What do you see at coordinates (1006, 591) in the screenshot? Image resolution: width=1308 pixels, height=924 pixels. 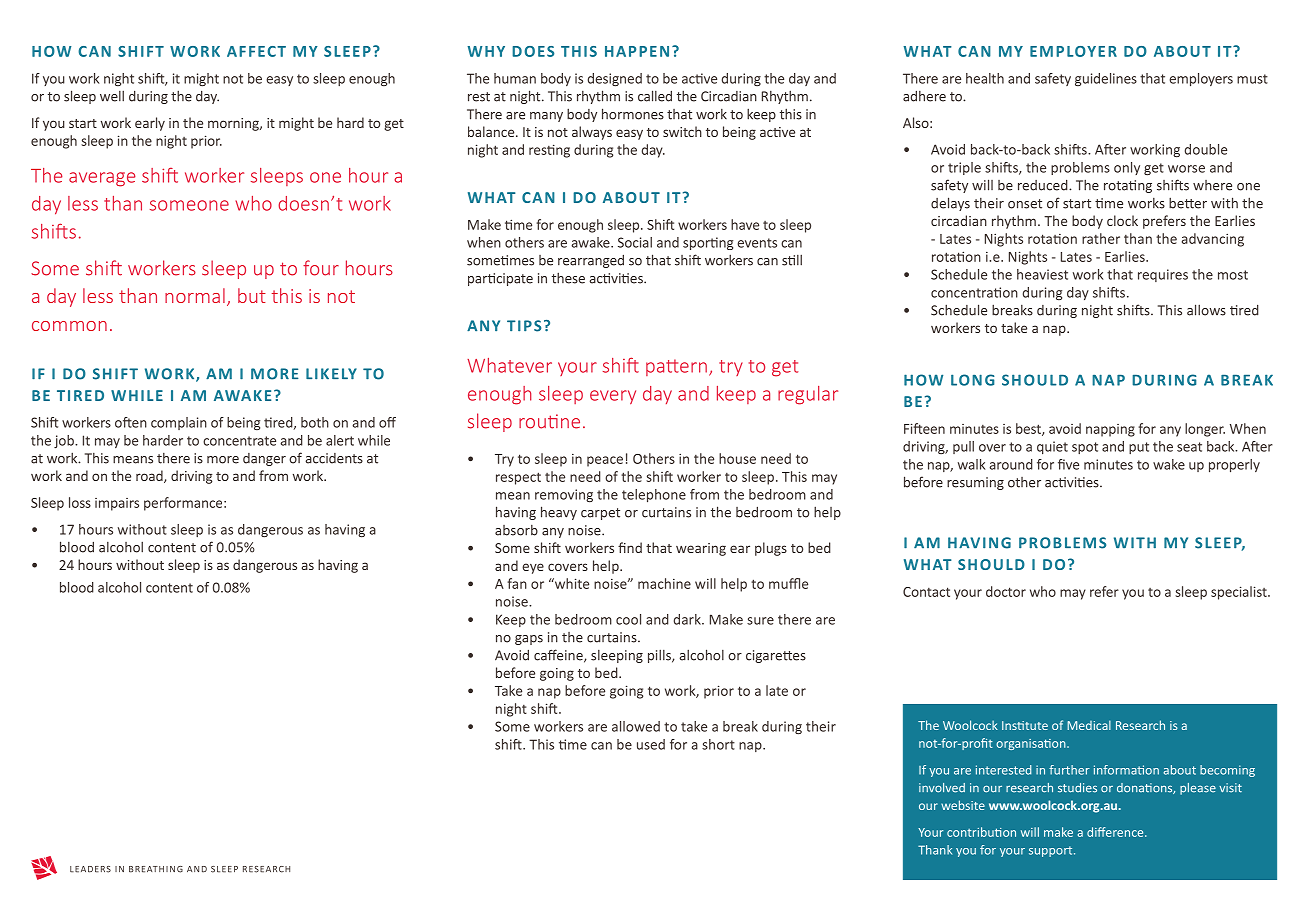 I see `doctor` at bounding box center [1006, 591].
